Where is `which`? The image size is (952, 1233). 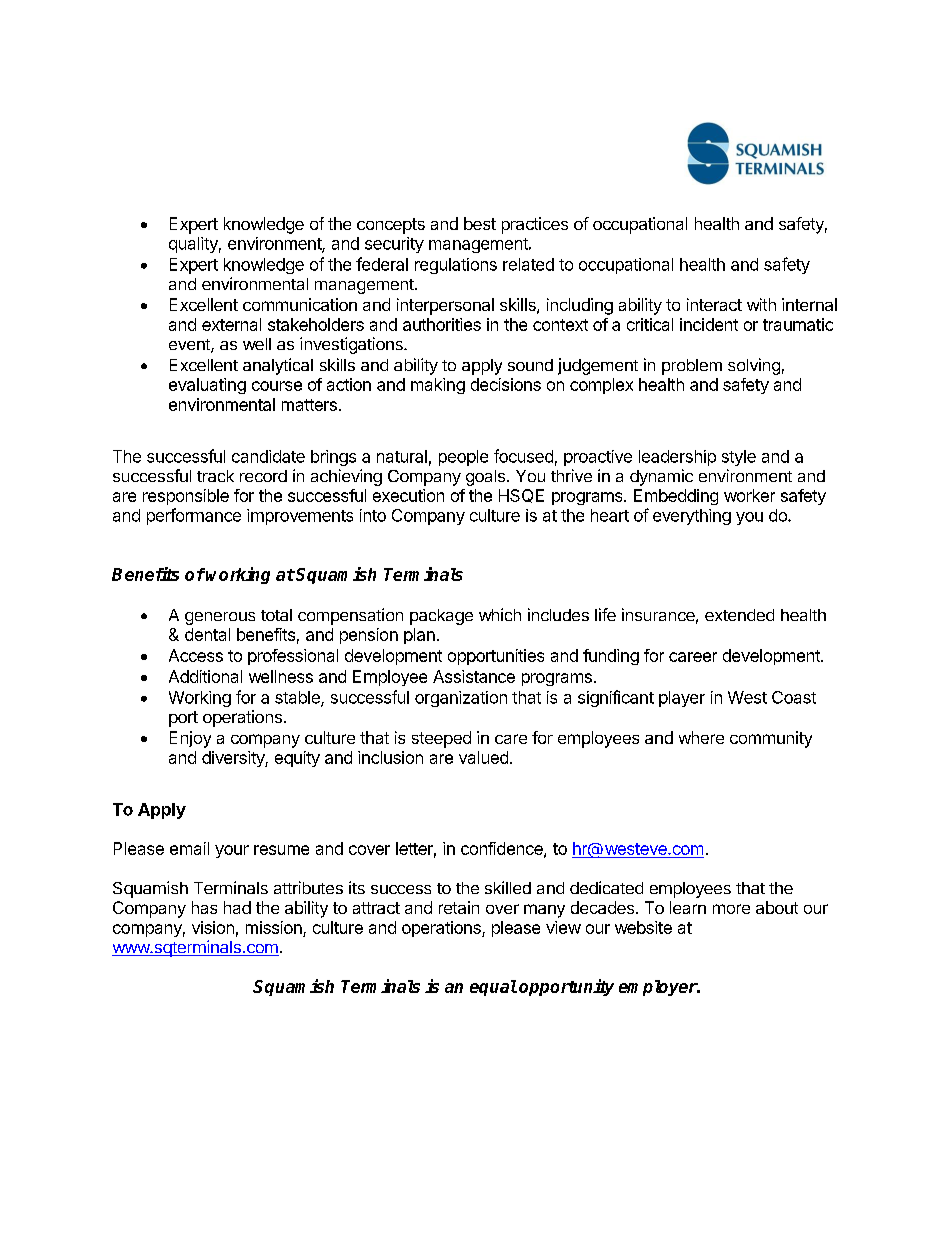
which is located at coordinates (500, 614).
